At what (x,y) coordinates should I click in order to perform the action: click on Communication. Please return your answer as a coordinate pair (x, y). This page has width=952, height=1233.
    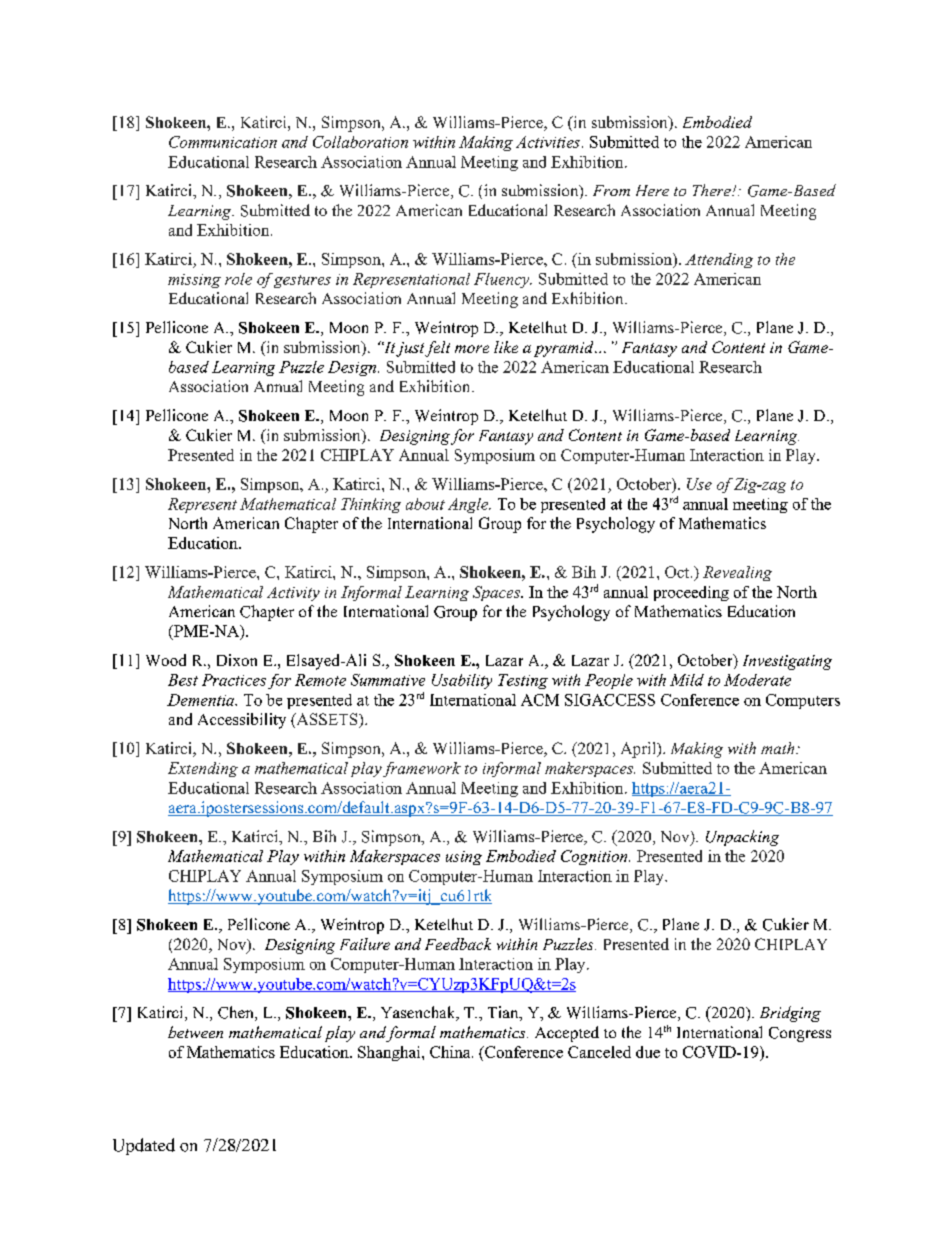
    Looking at the image, I should click on (223, 142).
